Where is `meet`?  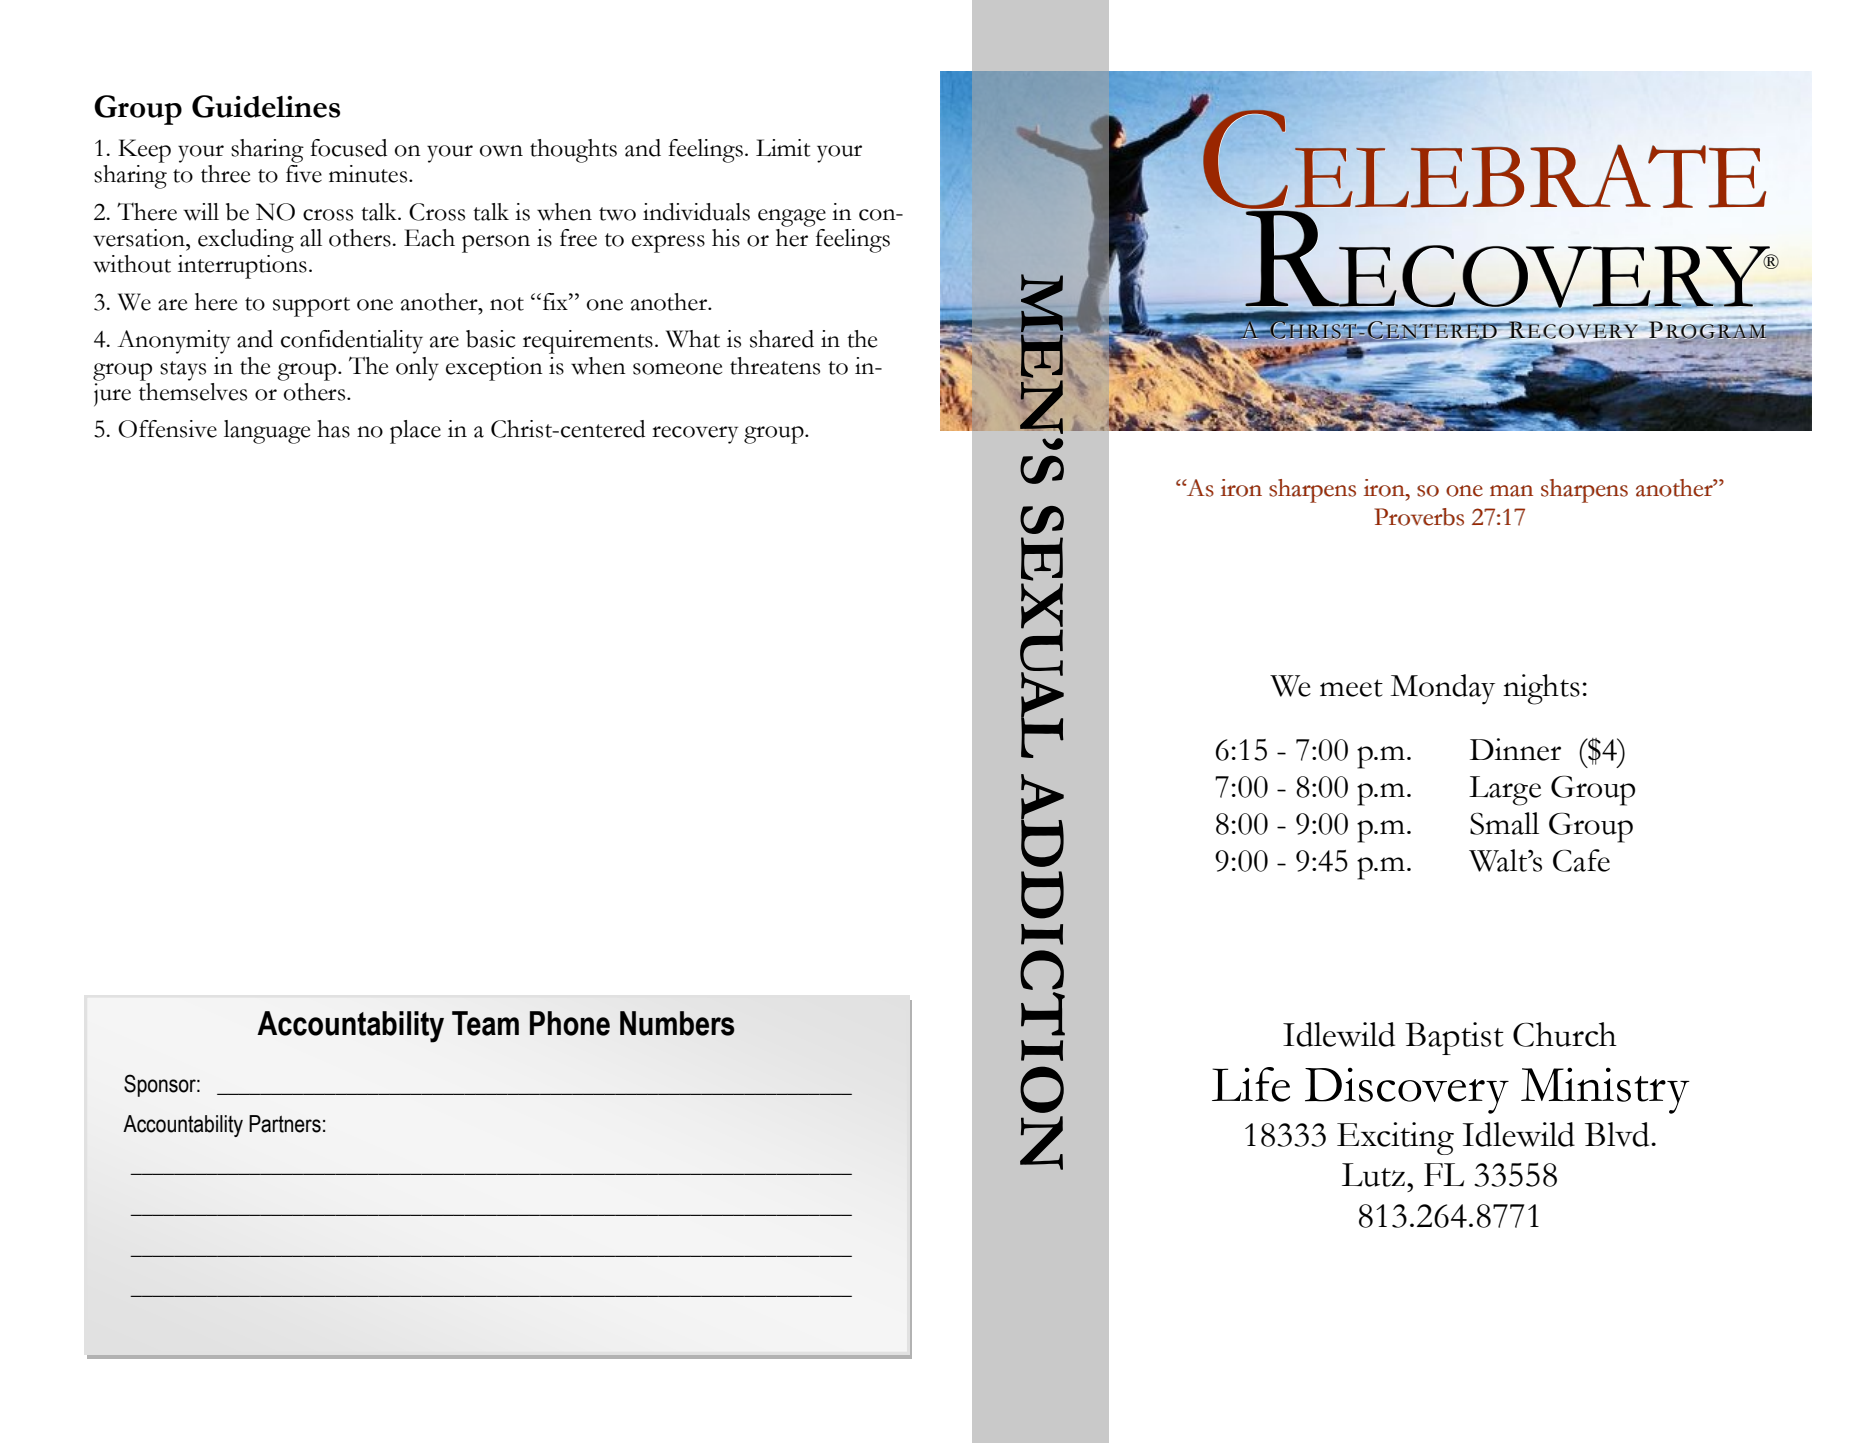
meet is located at coordinates (1351, 688).
